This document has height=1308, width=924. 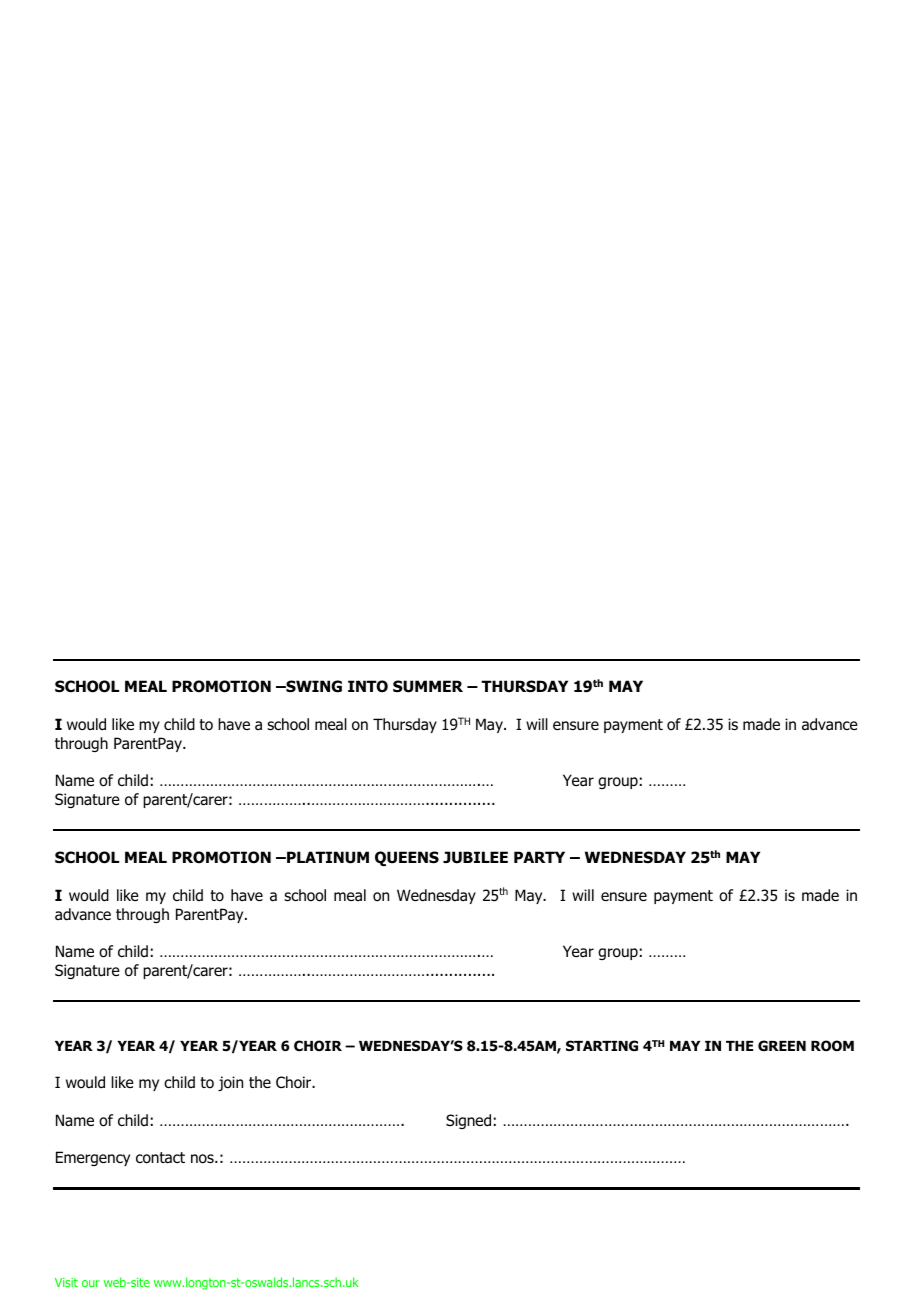 What do you see at coordinates (203, 1159) in the document?
I see `nos` at bounding box center [203, 1159].
